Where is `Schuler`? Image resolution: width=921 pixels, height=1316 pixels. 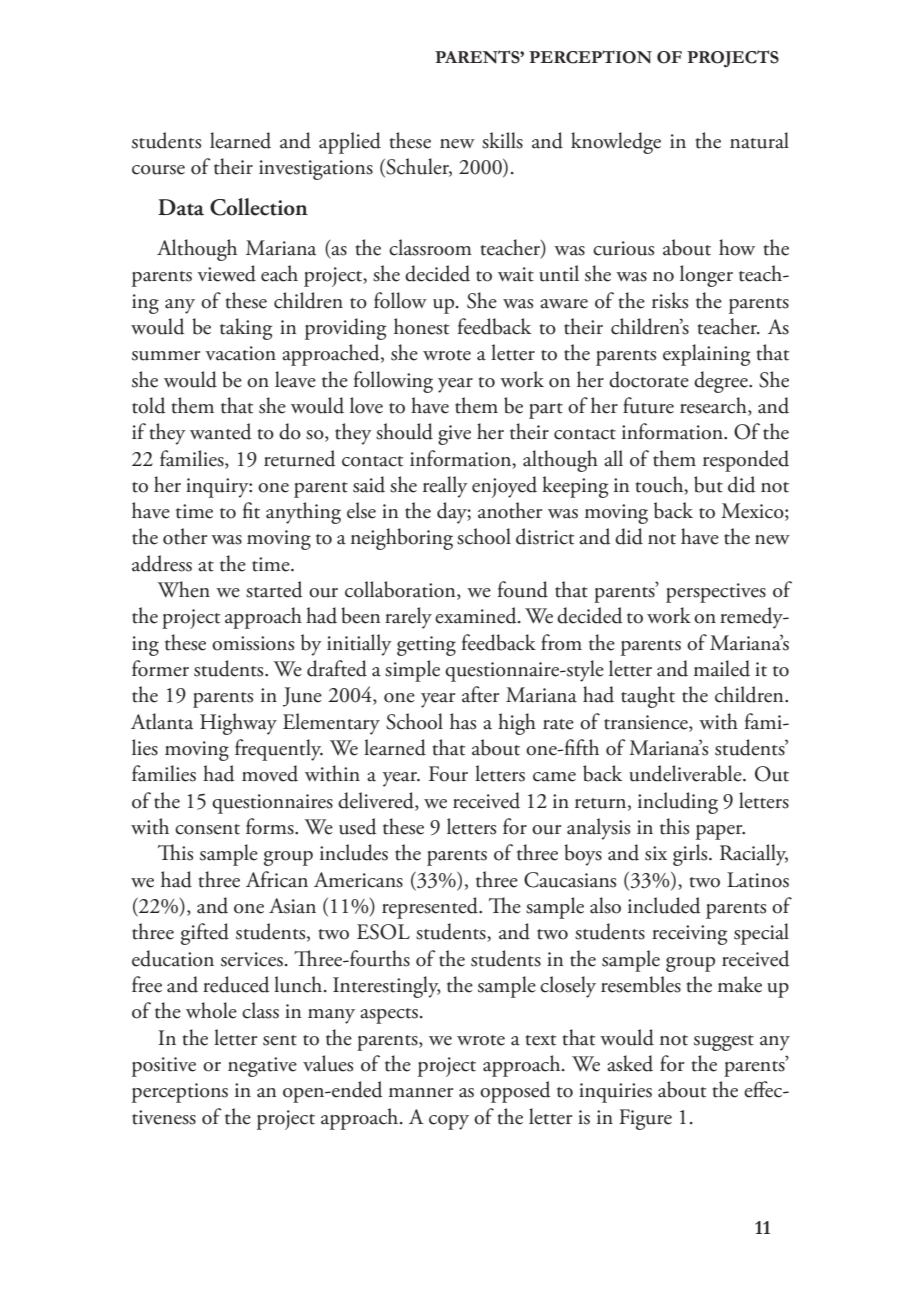
Schuler is located at coordinates (418, 167).
